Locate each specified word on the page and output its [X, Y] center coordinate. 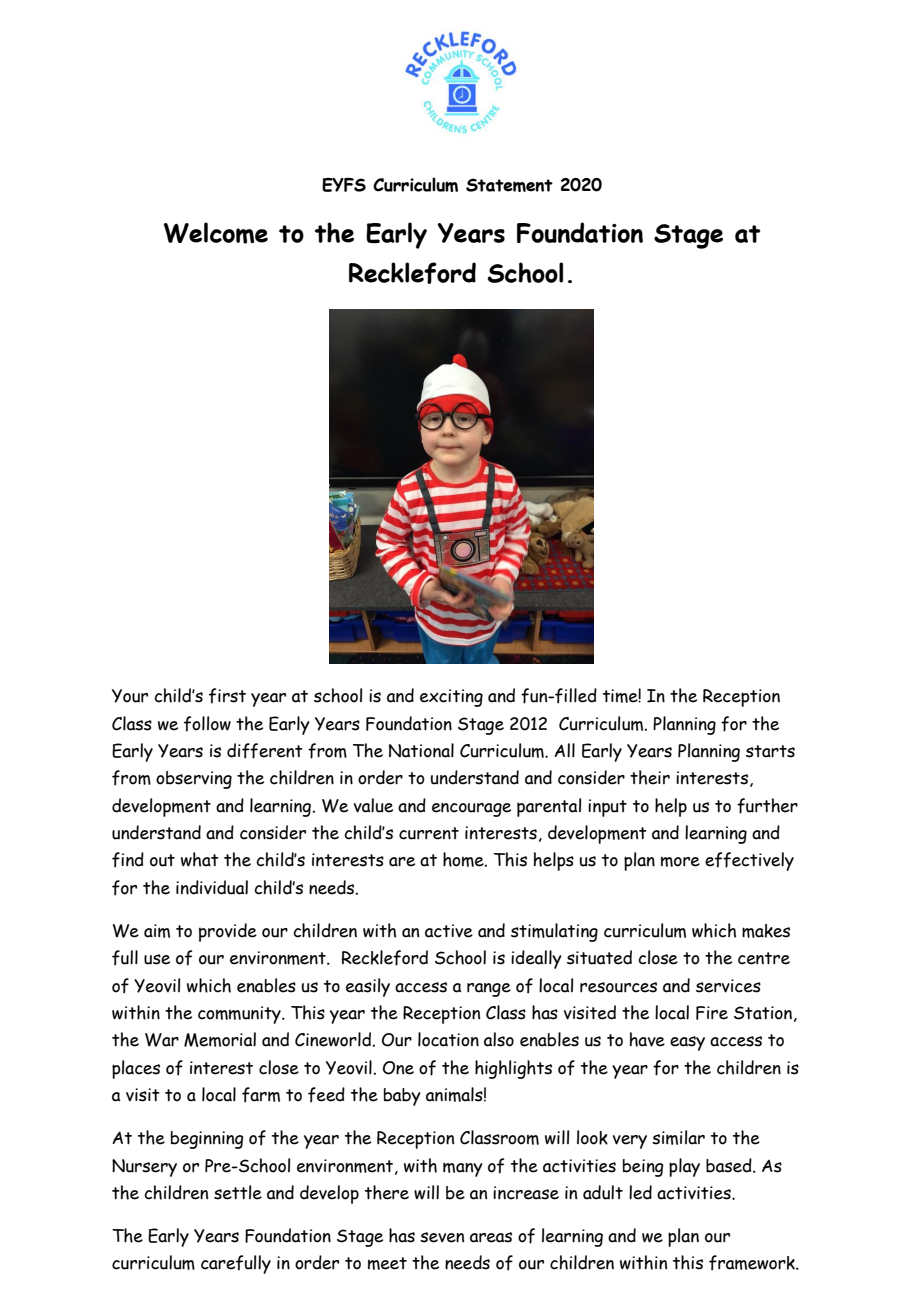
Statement [509, 185]
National [421, 750]
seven [442, 1237]
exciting [451, 698]
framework [753, 1263]
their [650, 777]
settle [238, 1192]
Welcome [216, 233]
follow [207, 724]
